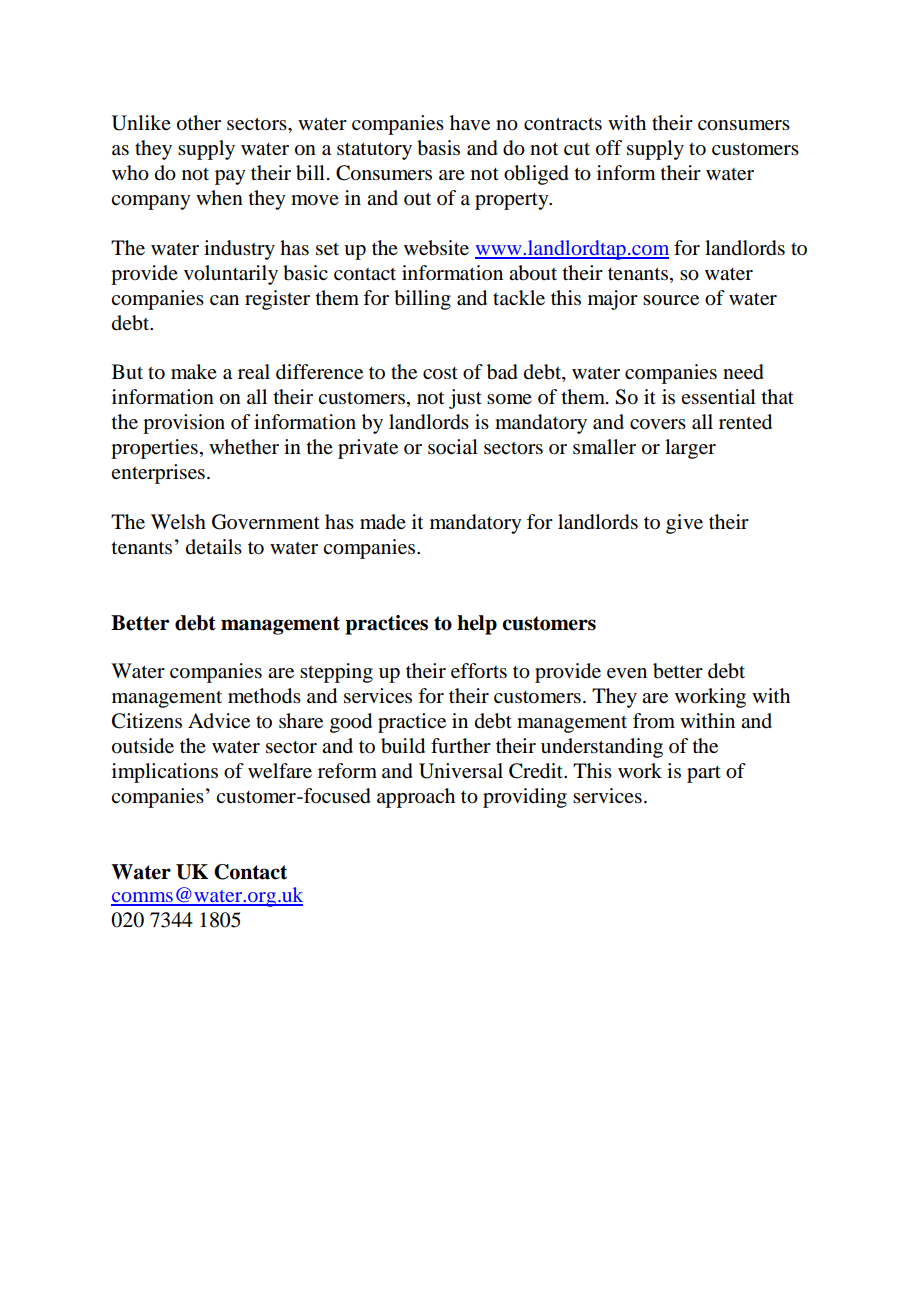 This image has width=924, height=1307. Describe the element at coordinates (438, 148) in the image. I see `basis` at that location.
